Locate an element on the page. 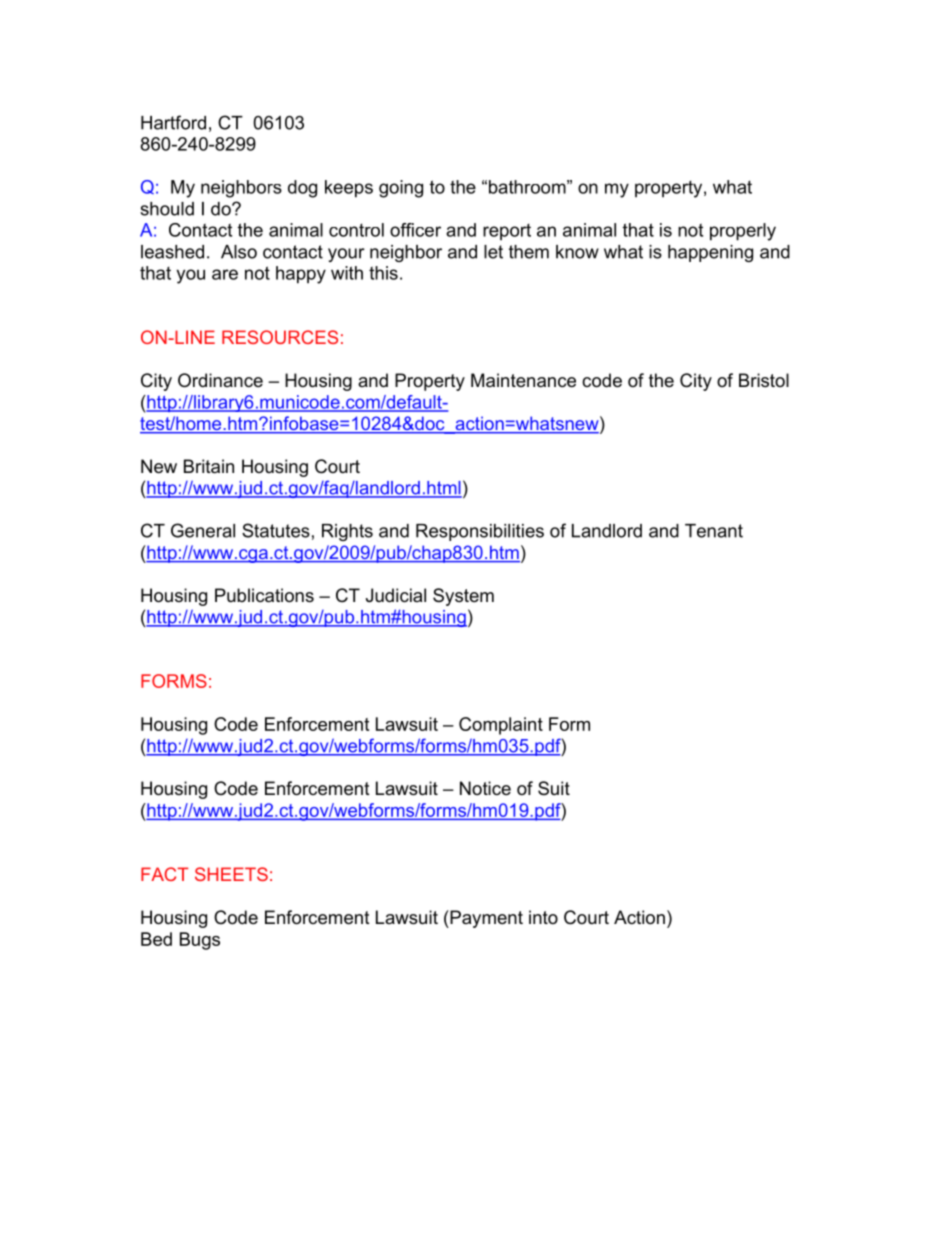  Bugs is located at coordinates (200, 941).
